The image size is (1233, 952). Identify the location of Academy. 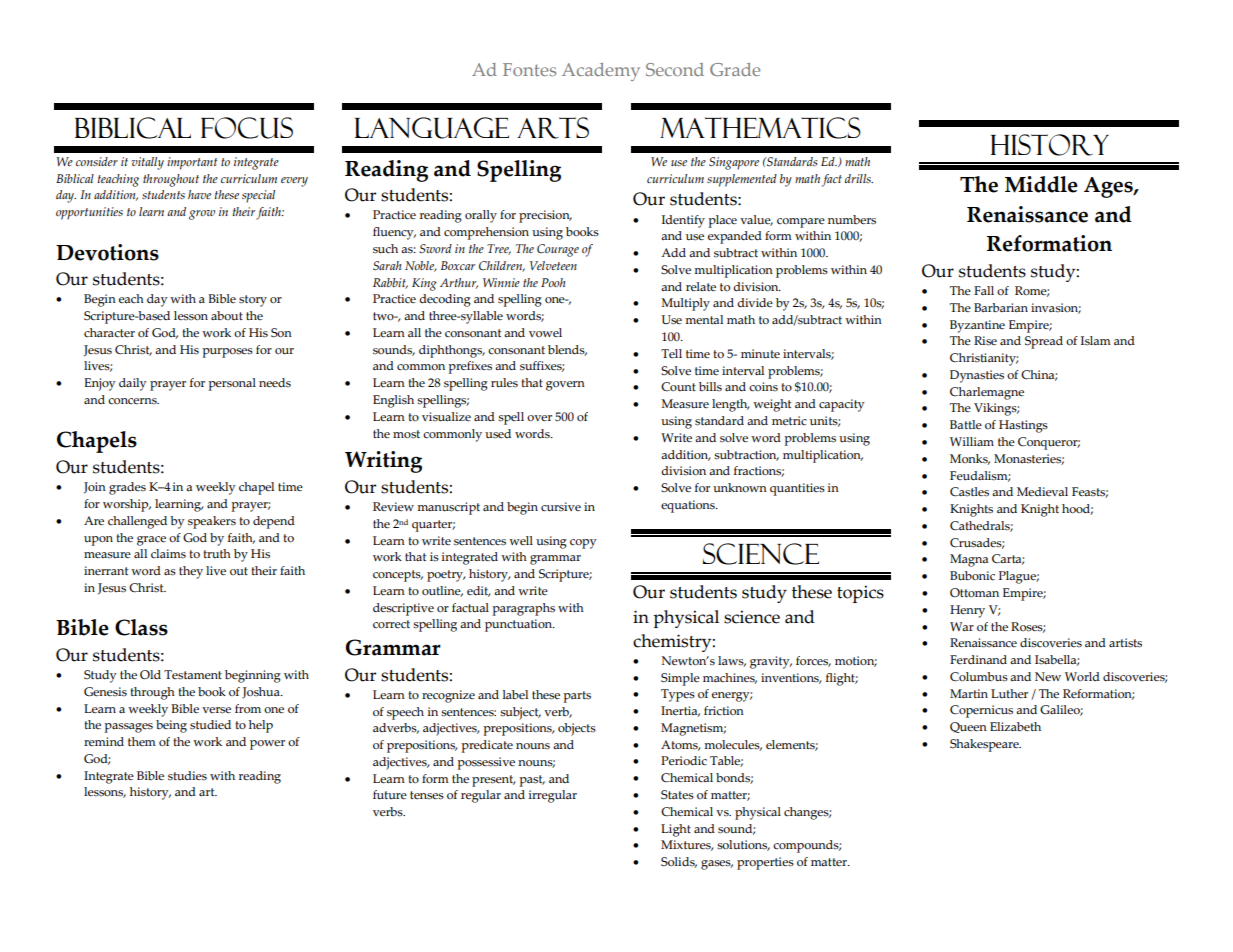
(601, 72).
